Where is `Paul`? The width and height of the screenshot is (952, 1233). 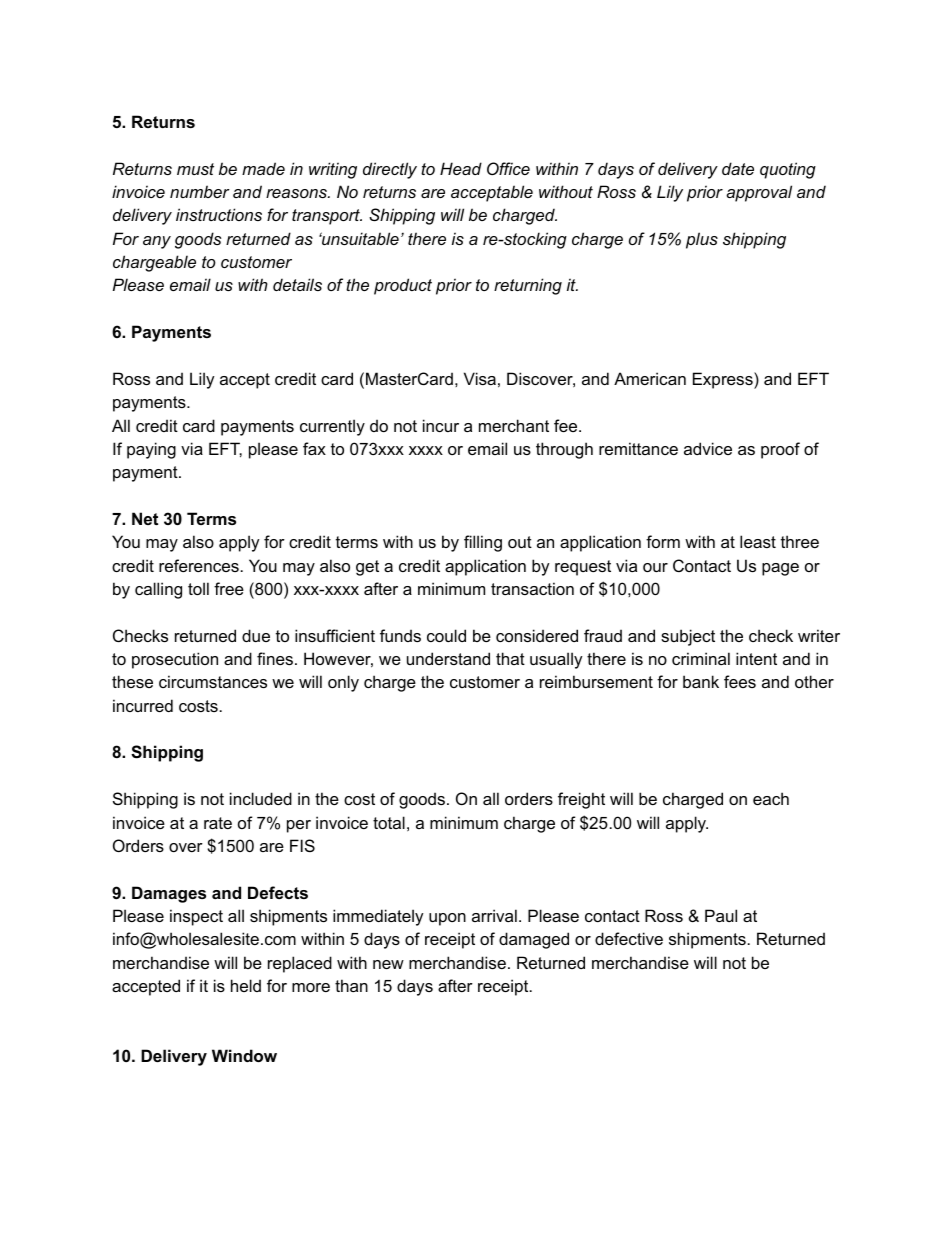
Paul is located at coordinates (721, 915).
